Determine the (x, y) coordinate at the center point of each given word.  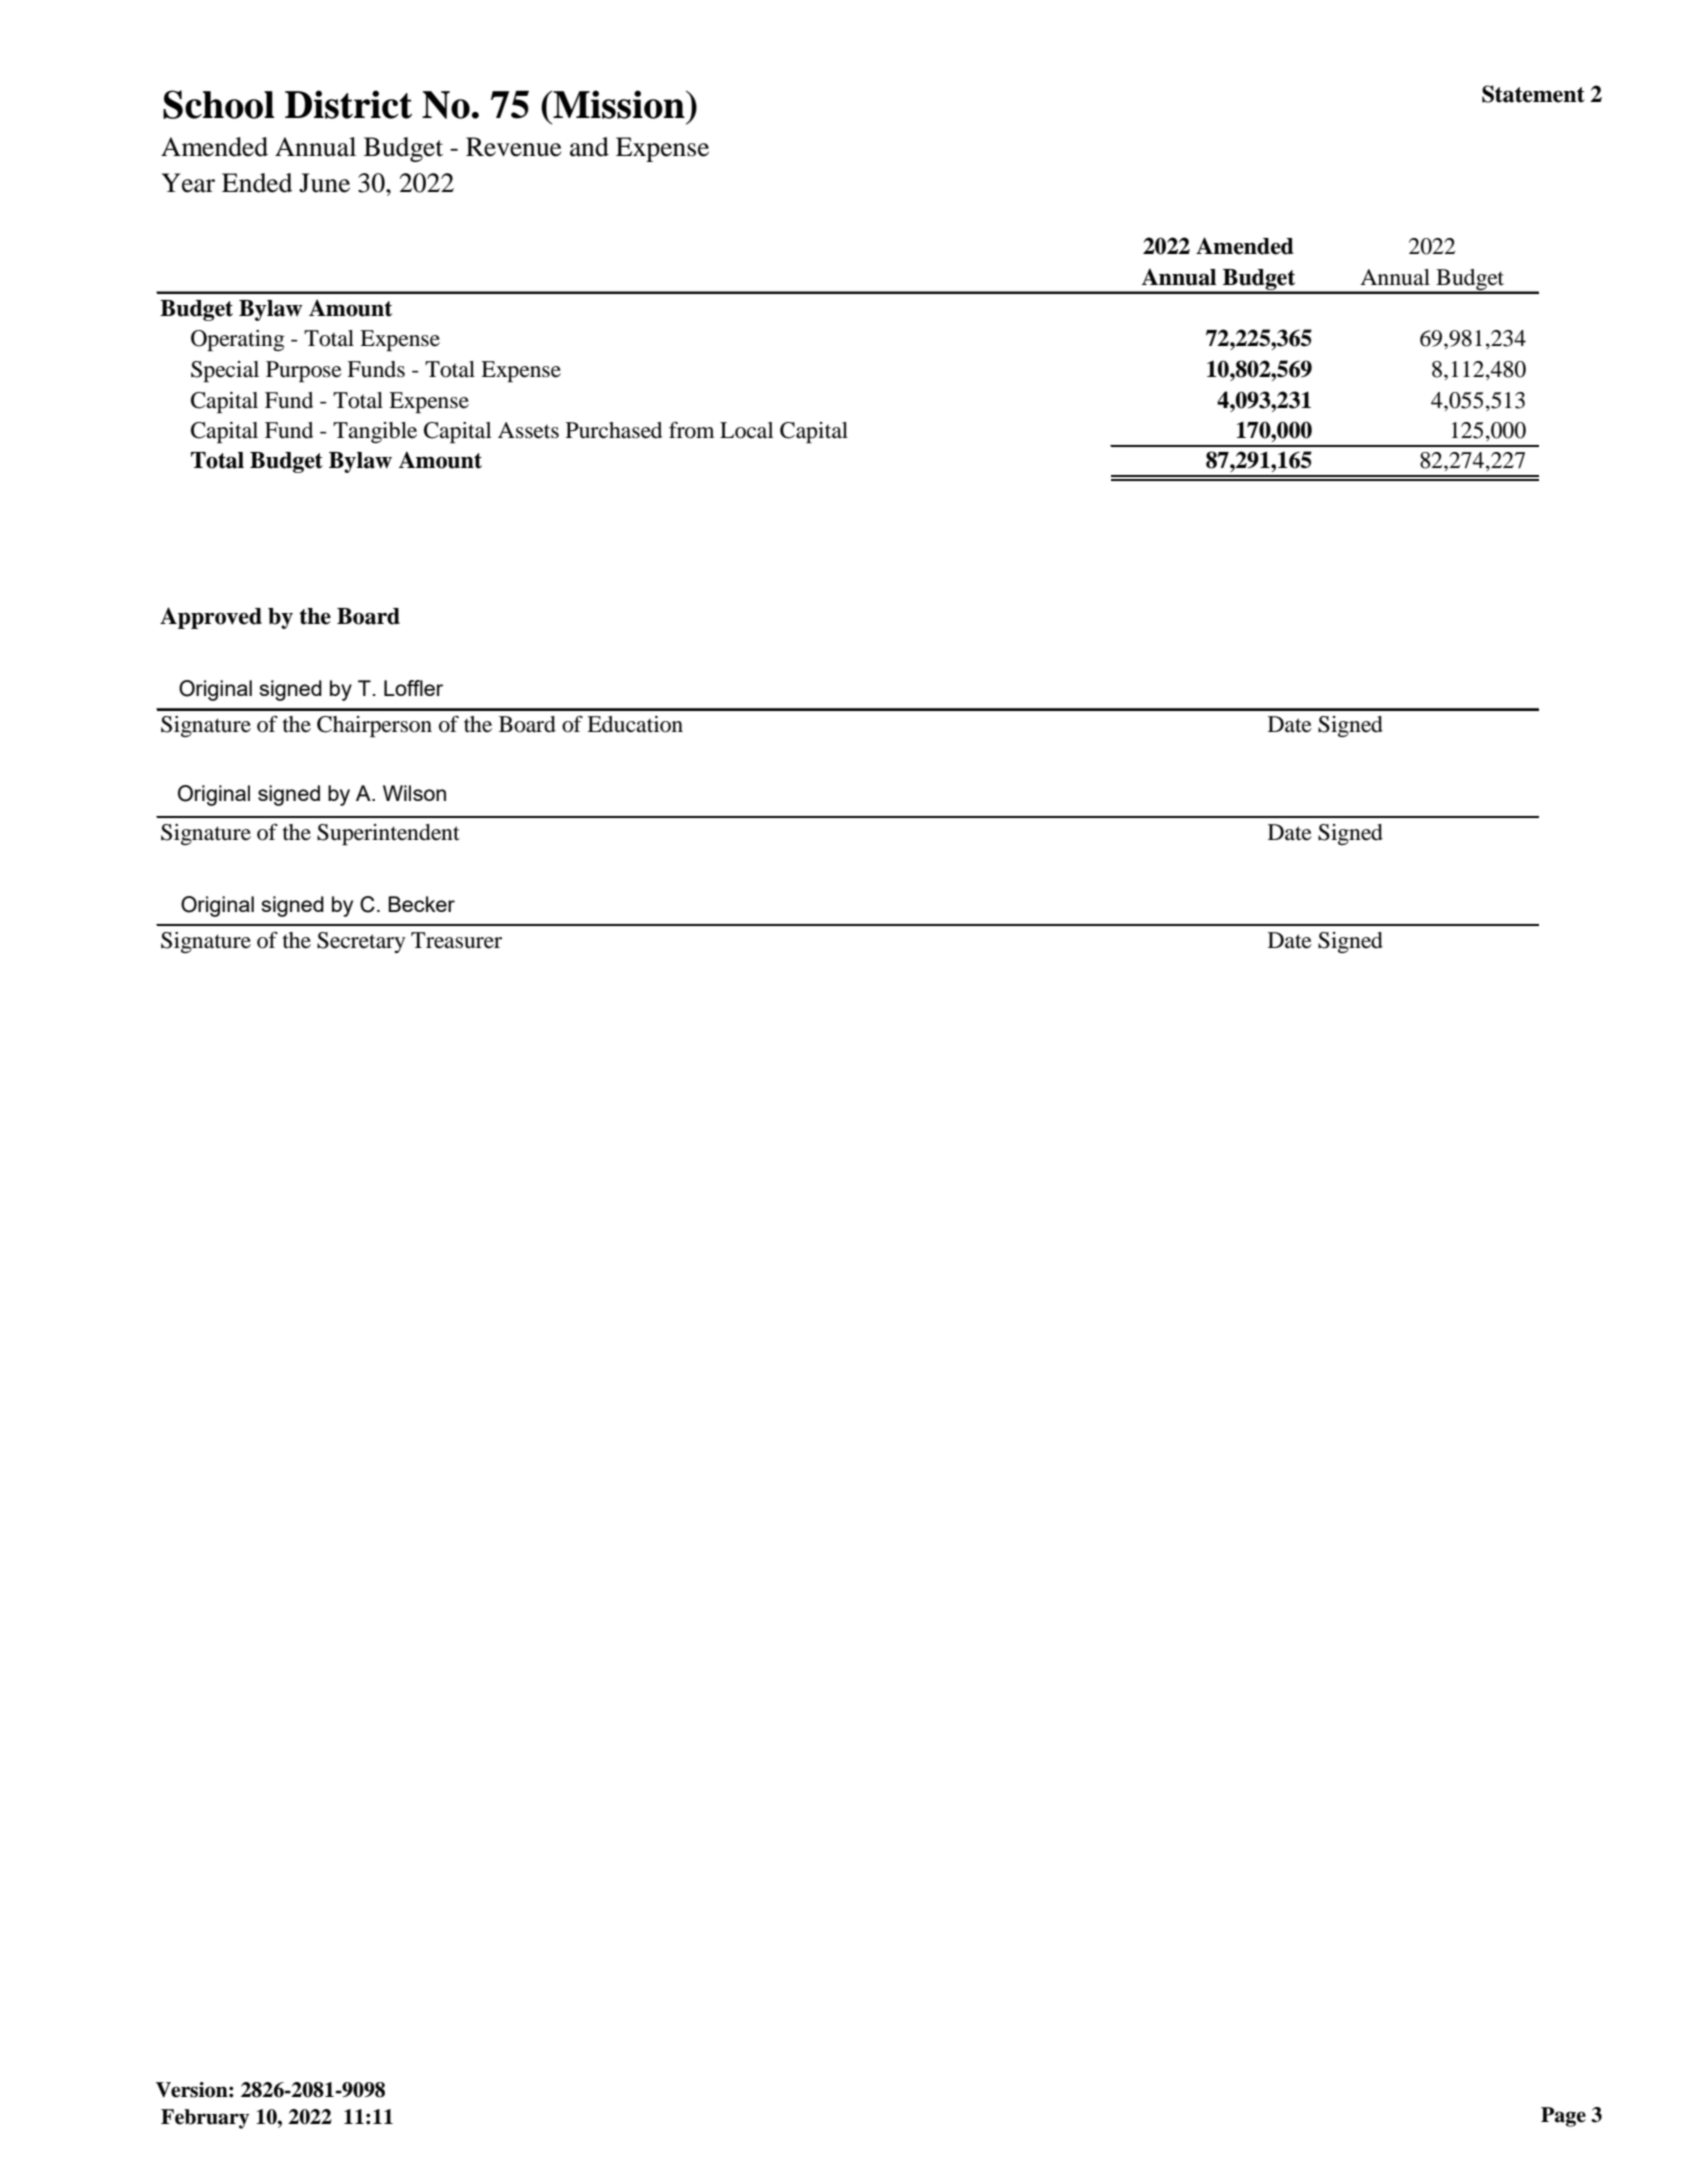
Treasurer (456, 940)
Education (635, 724)
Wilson (414, 793)
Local (747, 430)
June (324, 183)
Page (1563, 2117)
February (205, 2119)
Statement (1533, 94)
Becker (421, 904)
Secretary (361, 942)
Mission (619, 104)
